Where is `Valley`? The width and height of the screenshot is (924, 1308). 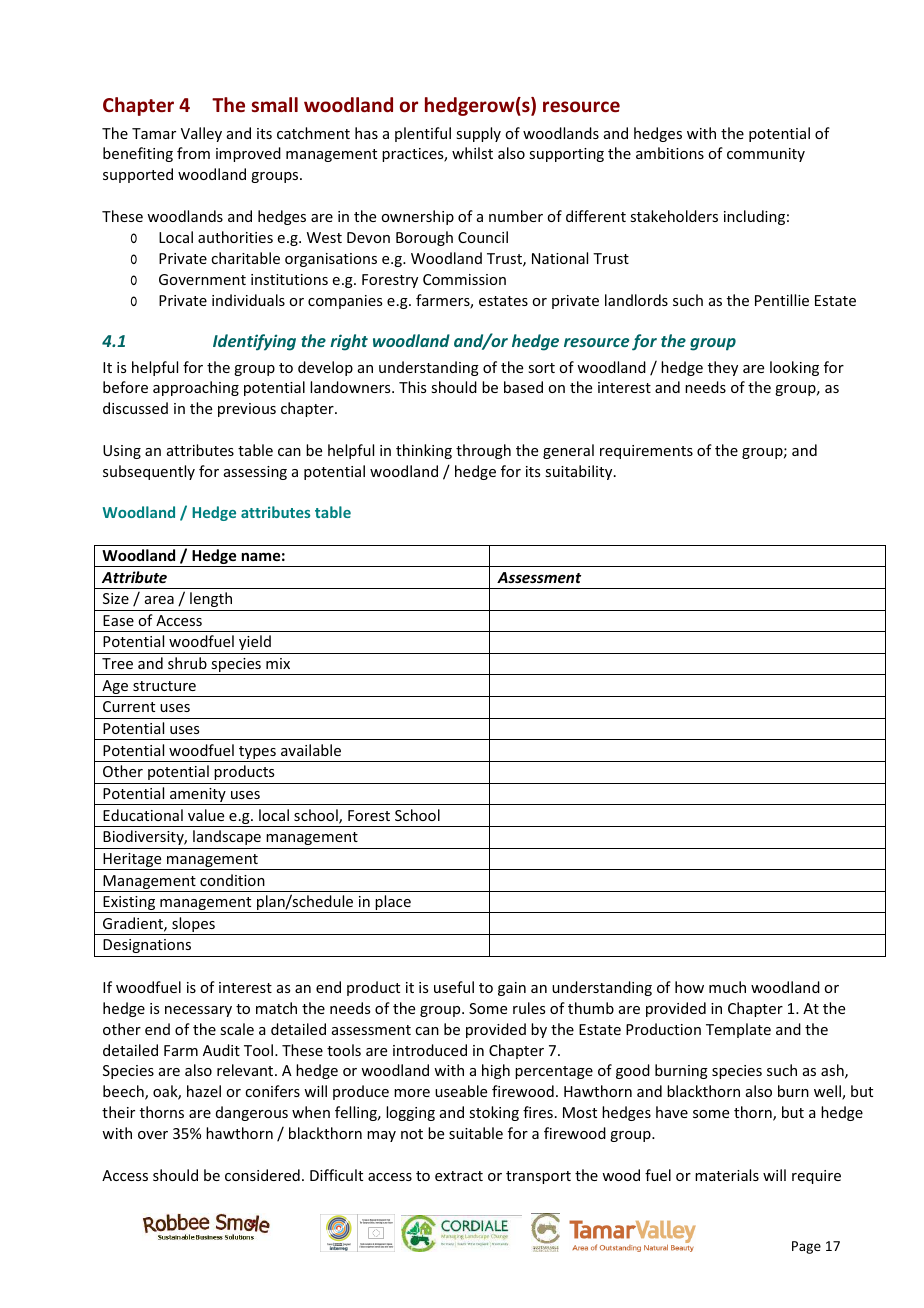
Valley is located at coordinates (201, 134).
